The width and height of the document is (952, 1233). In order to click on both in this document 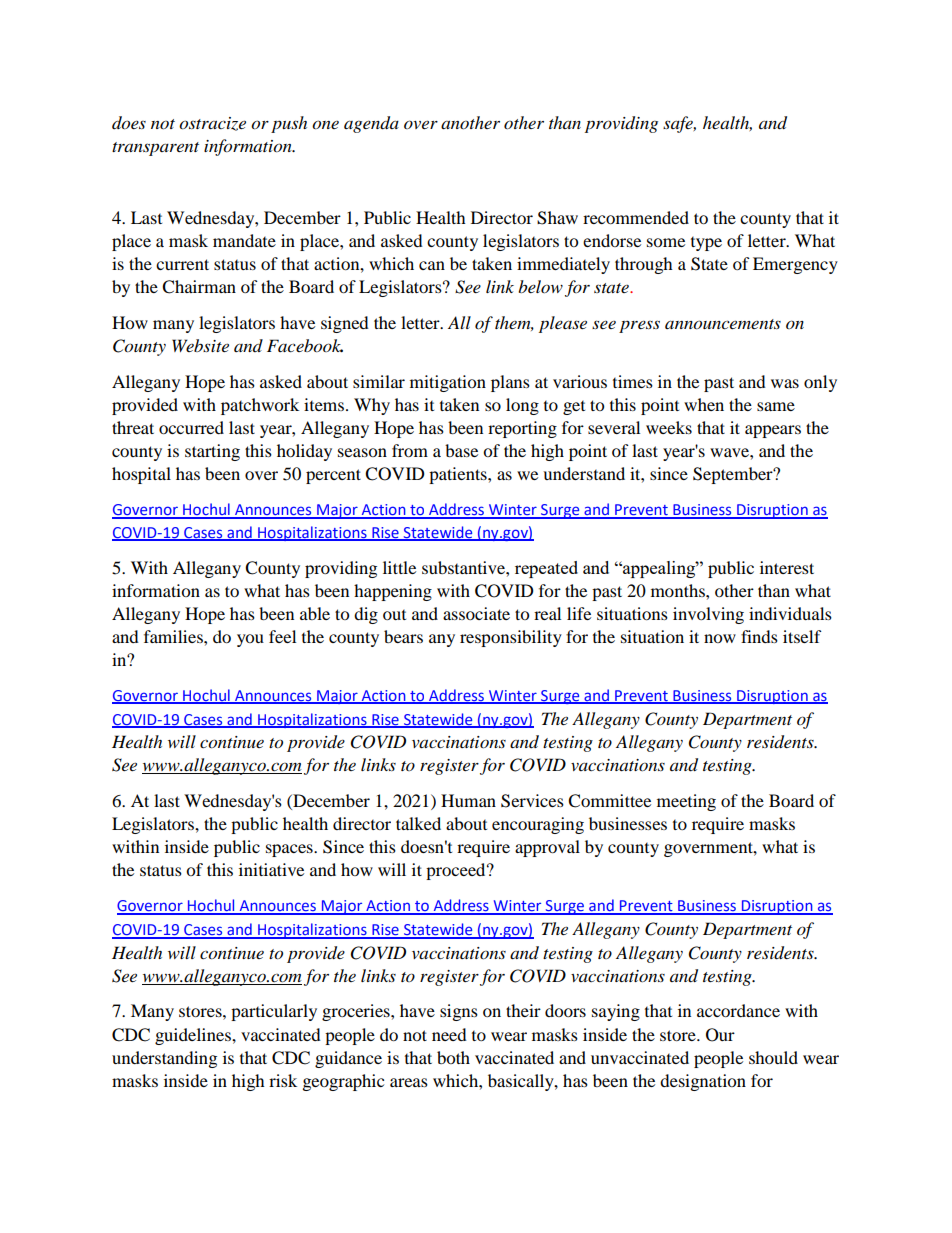, I will do `click(453, 1057)`.
